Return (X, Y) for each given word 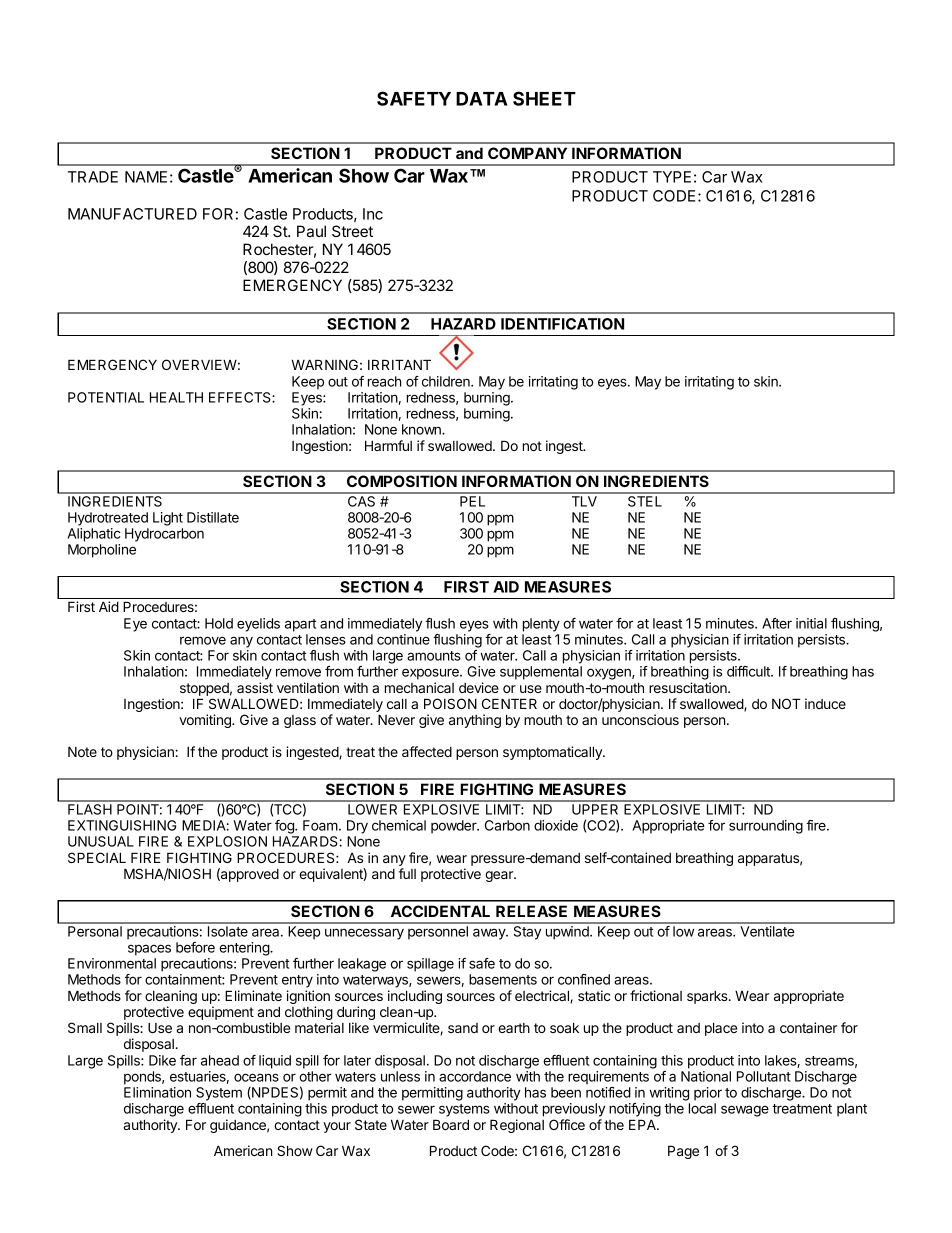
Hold (219, 623)
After (777, 623)
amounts (434, 656)
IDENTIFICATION (562, 324)
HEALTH (176, 397)
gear (500, 876)
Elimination (157, 1092)
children (447, 381)
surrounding (766, 827)
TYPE (672, 177)
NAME (146, 177)
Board (451, 1124)
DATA (482, 99)
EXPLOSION (227, 841)
